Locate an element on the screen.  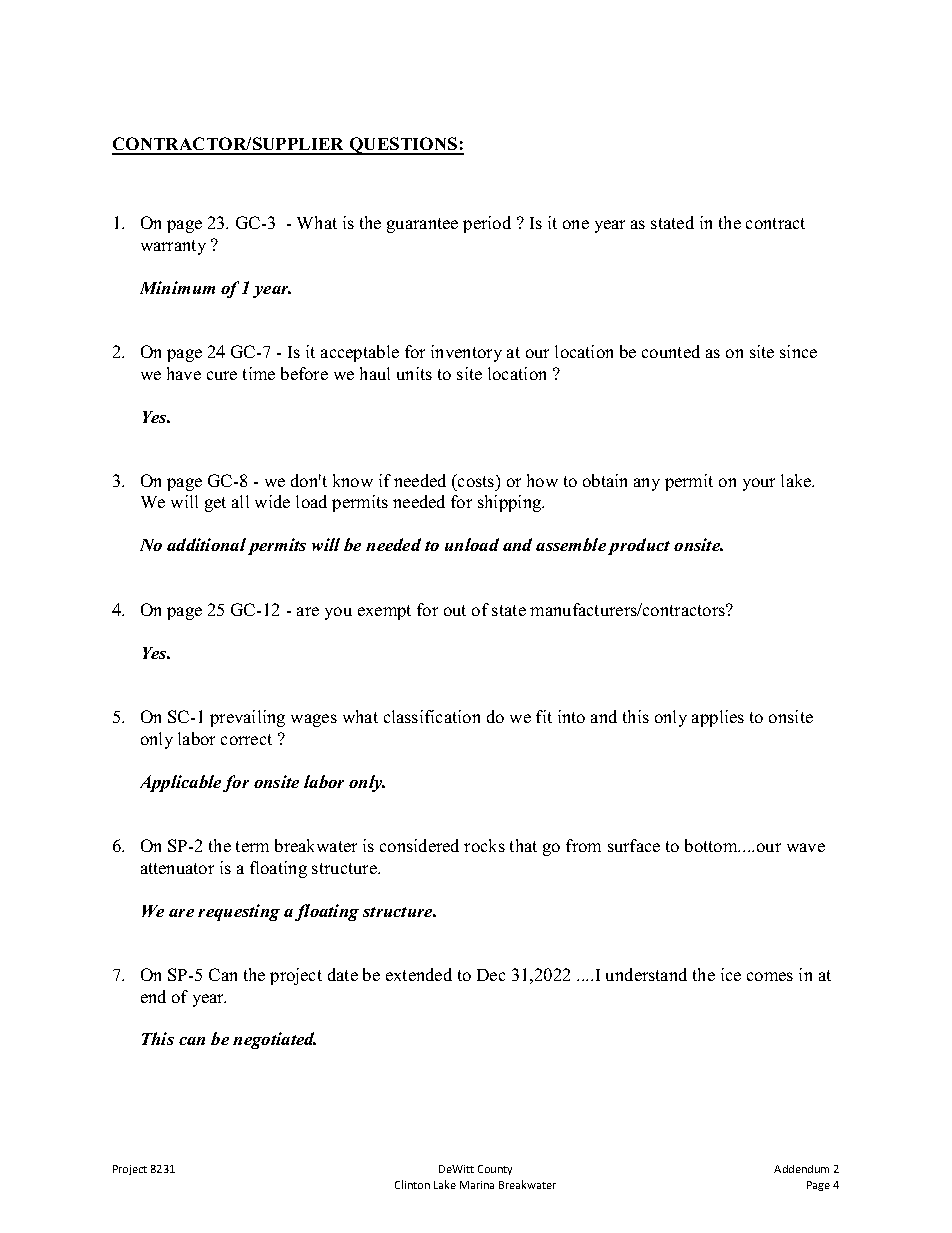
rocks is located at coordinates (484, 845).
